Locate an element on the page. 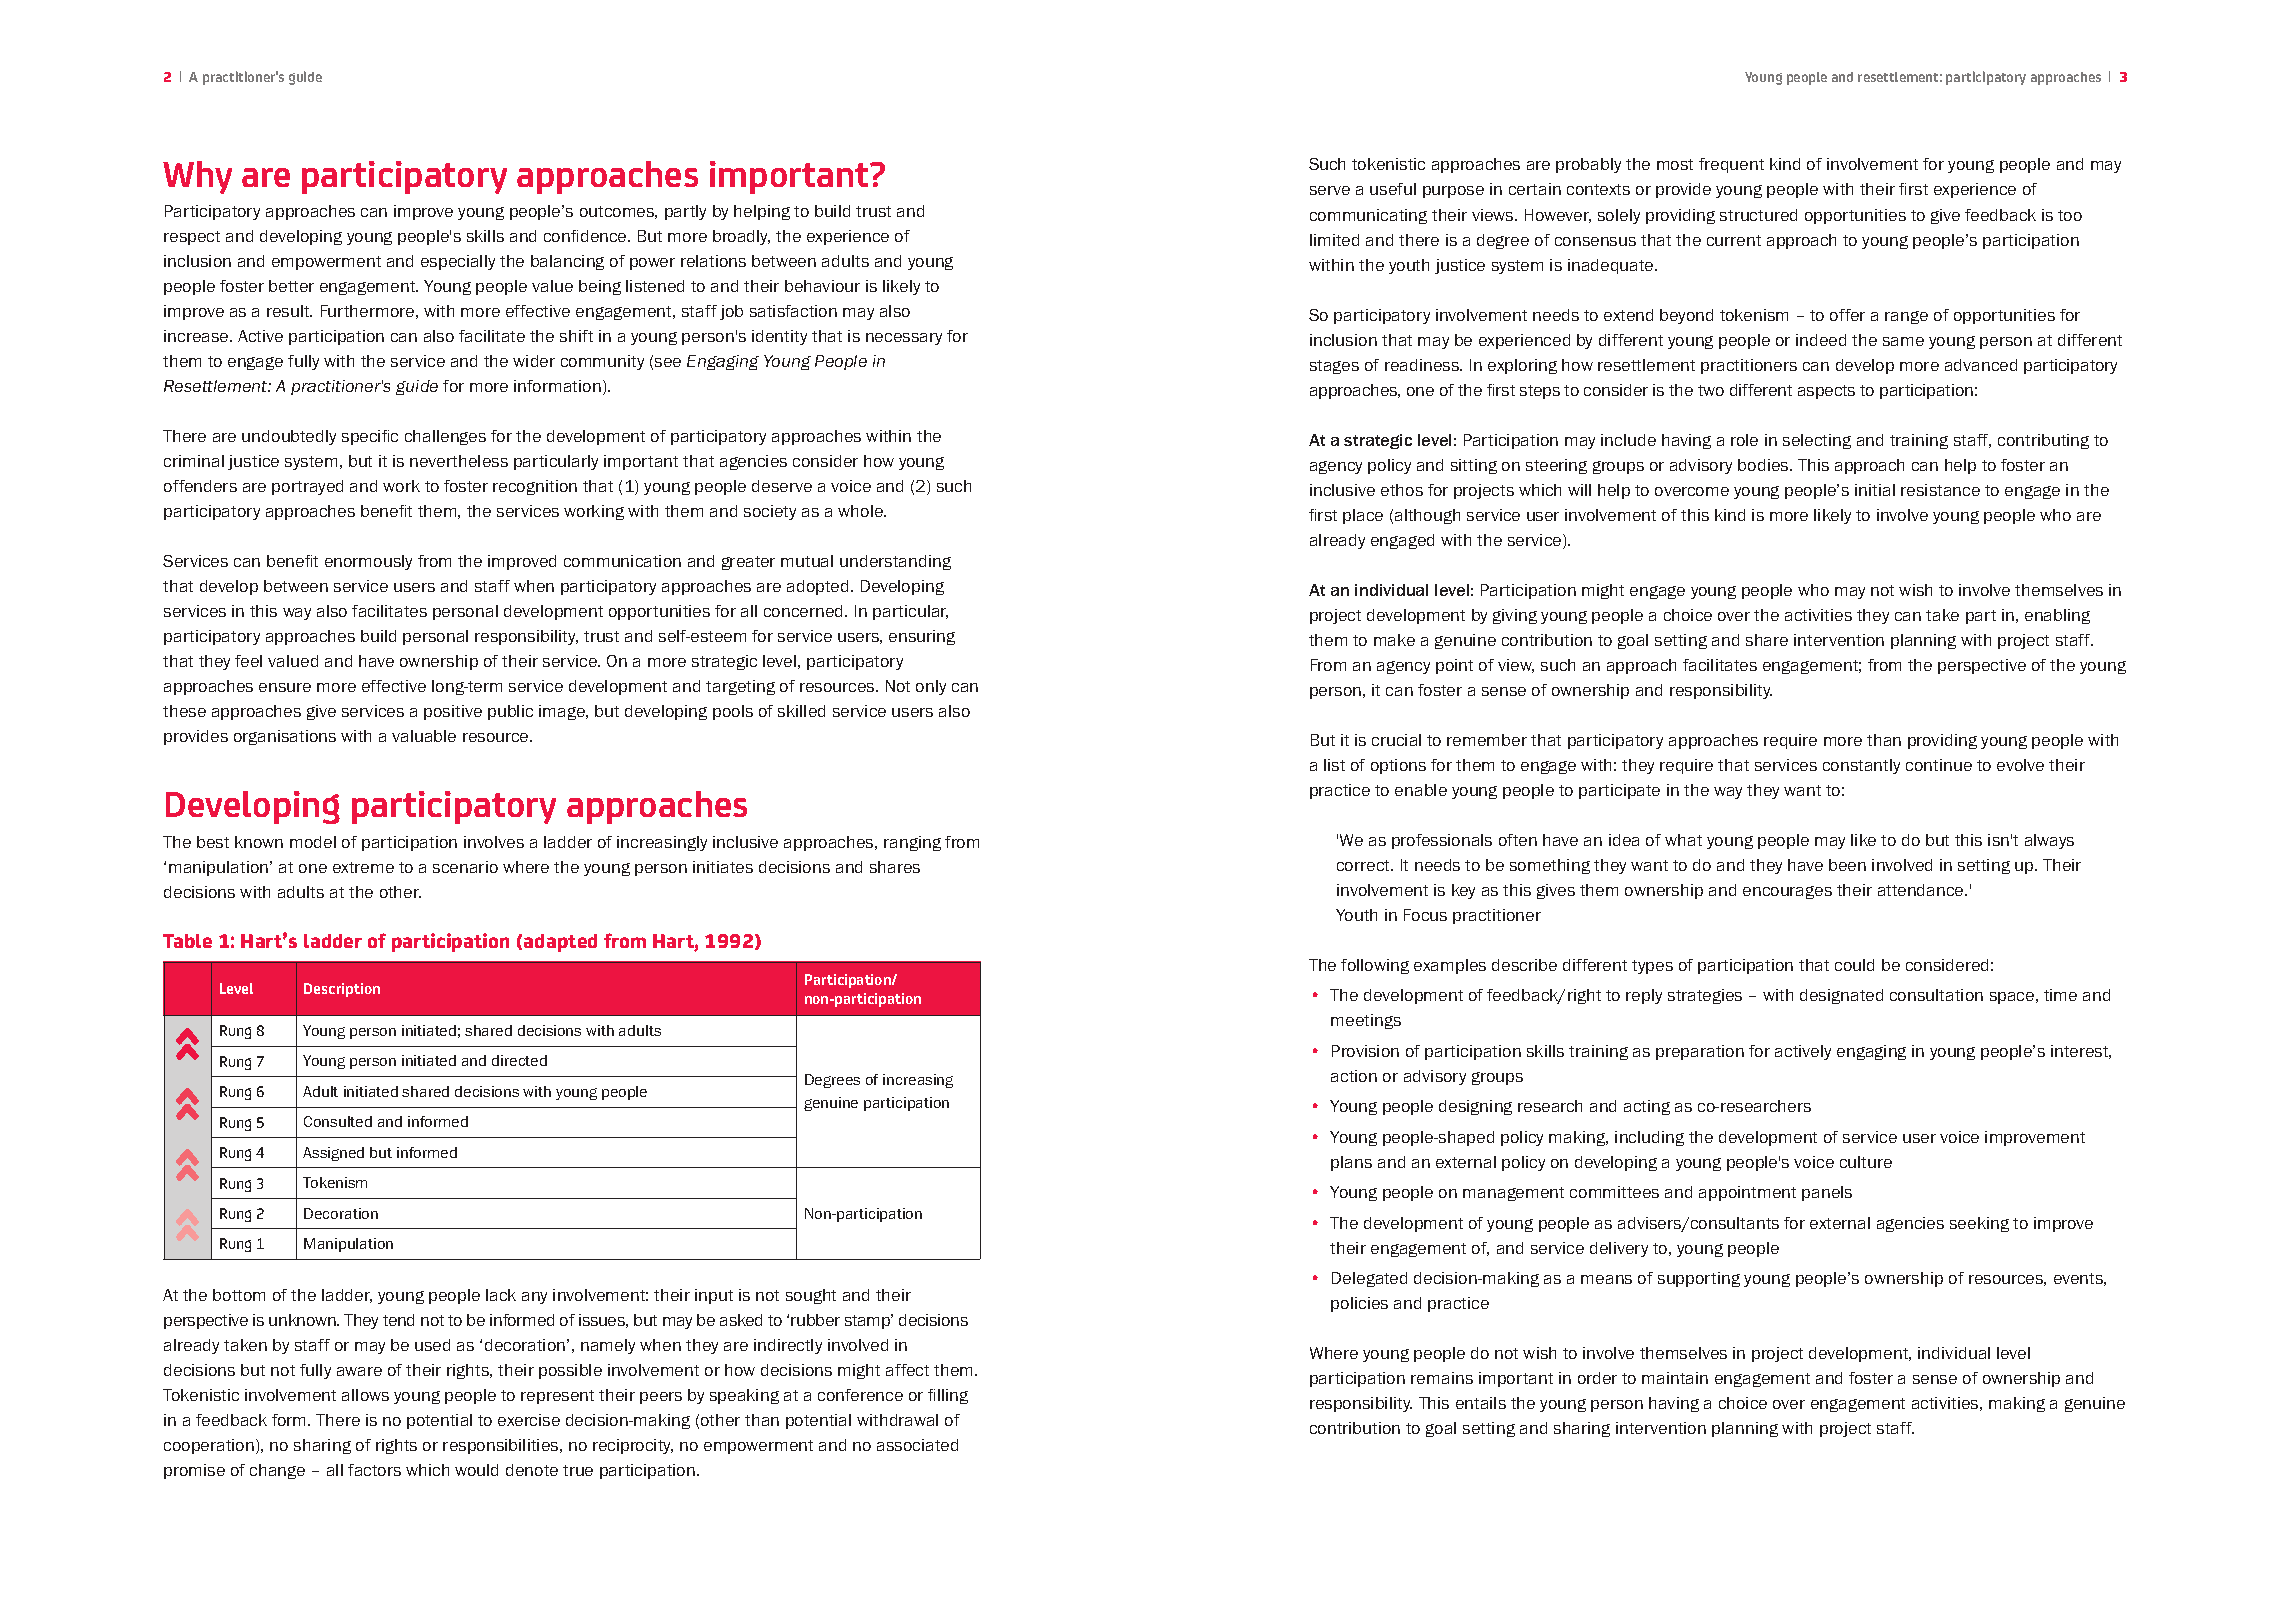 This document has height=1620, width=2291. meetings is located at coordinates (1366, 1021).
